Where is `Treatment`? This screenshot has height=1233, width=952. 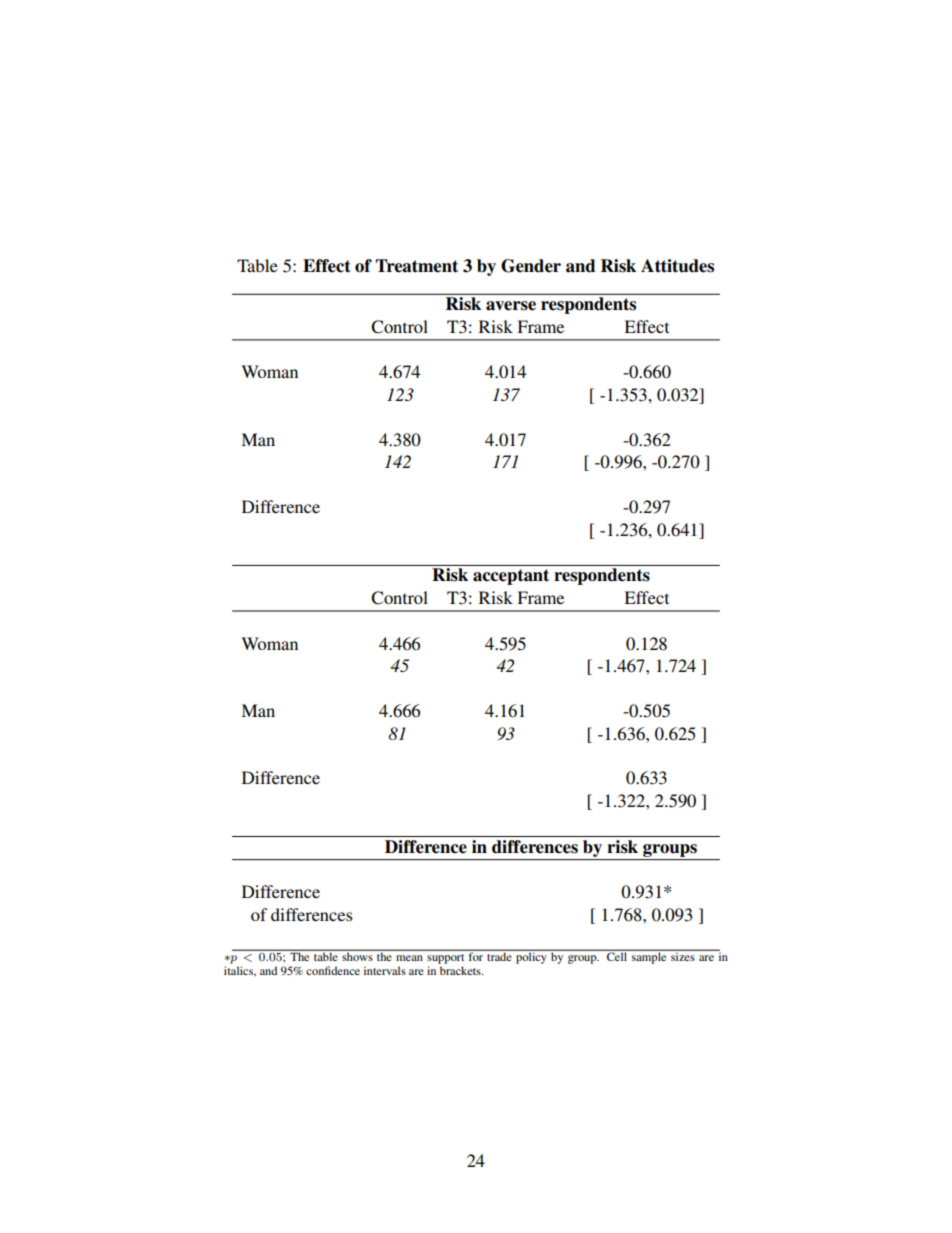
Treatment is located at coordinates (416, 266).
